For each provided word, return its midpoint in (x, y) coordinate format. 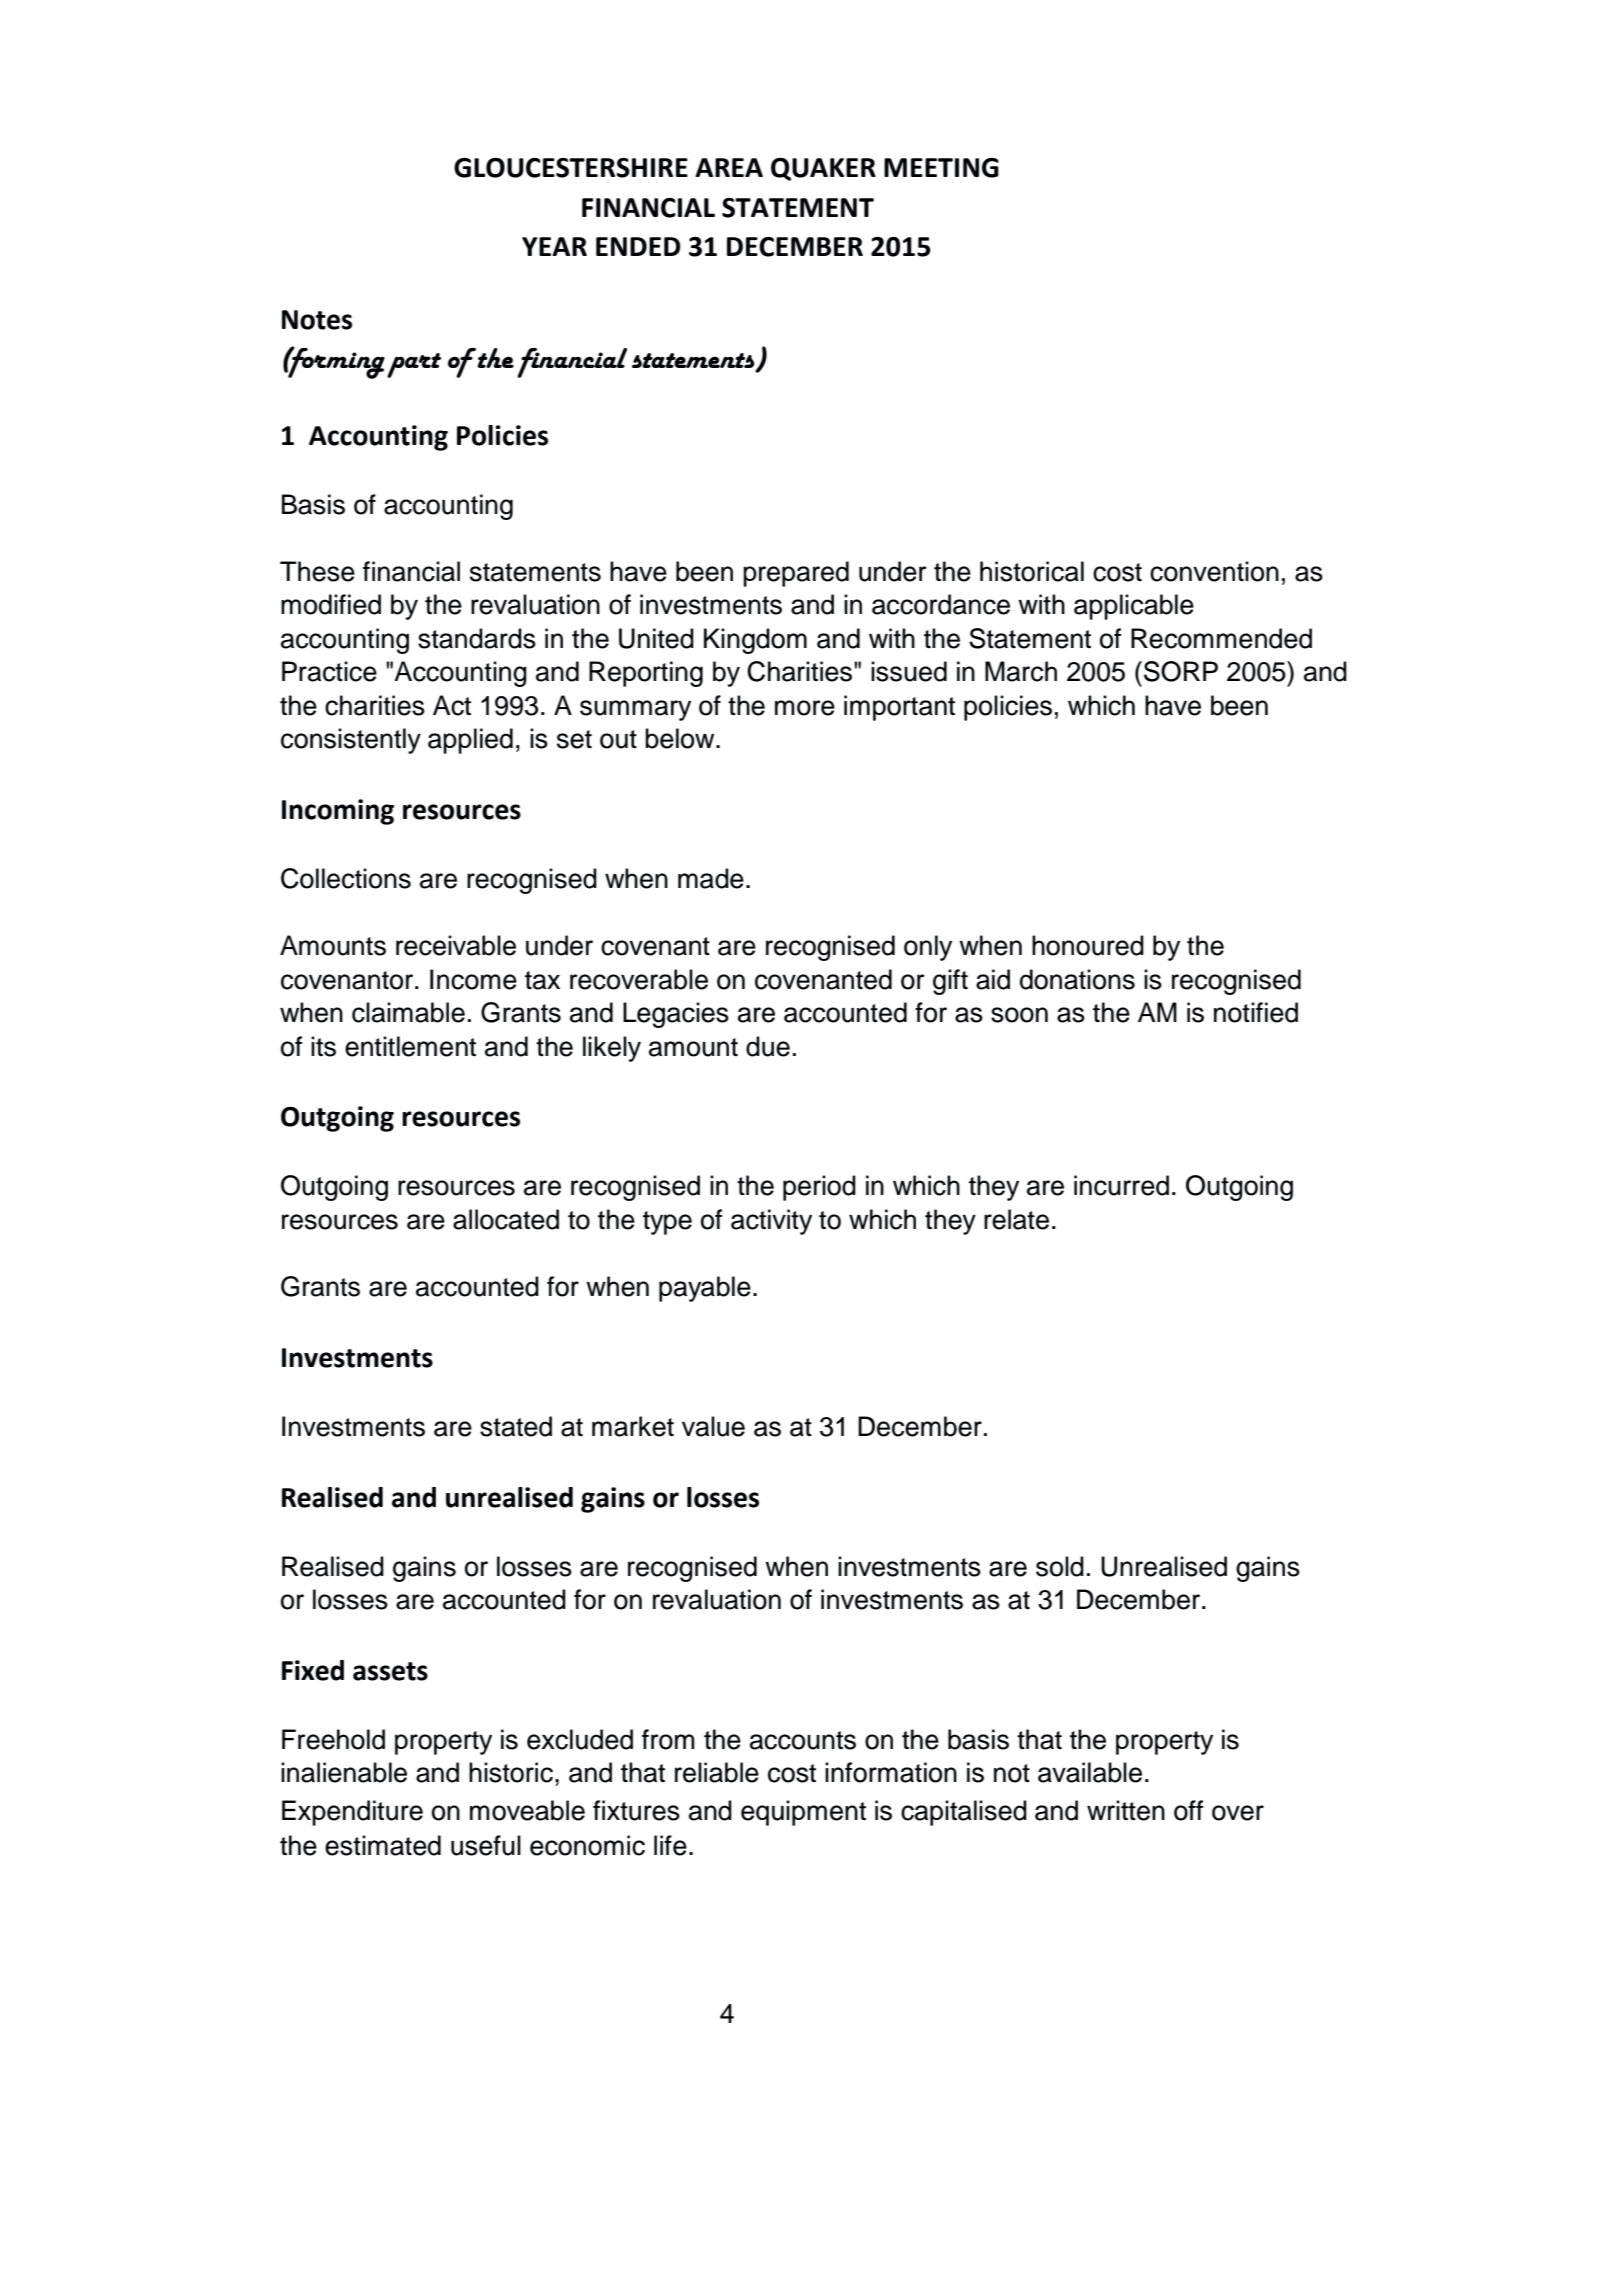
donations (1077, 979)
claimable (408, 1012)
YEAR (554, 246)
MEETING (941, 168)
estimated (383, 1845)
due (768, 1046)
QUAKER (823, 169)
